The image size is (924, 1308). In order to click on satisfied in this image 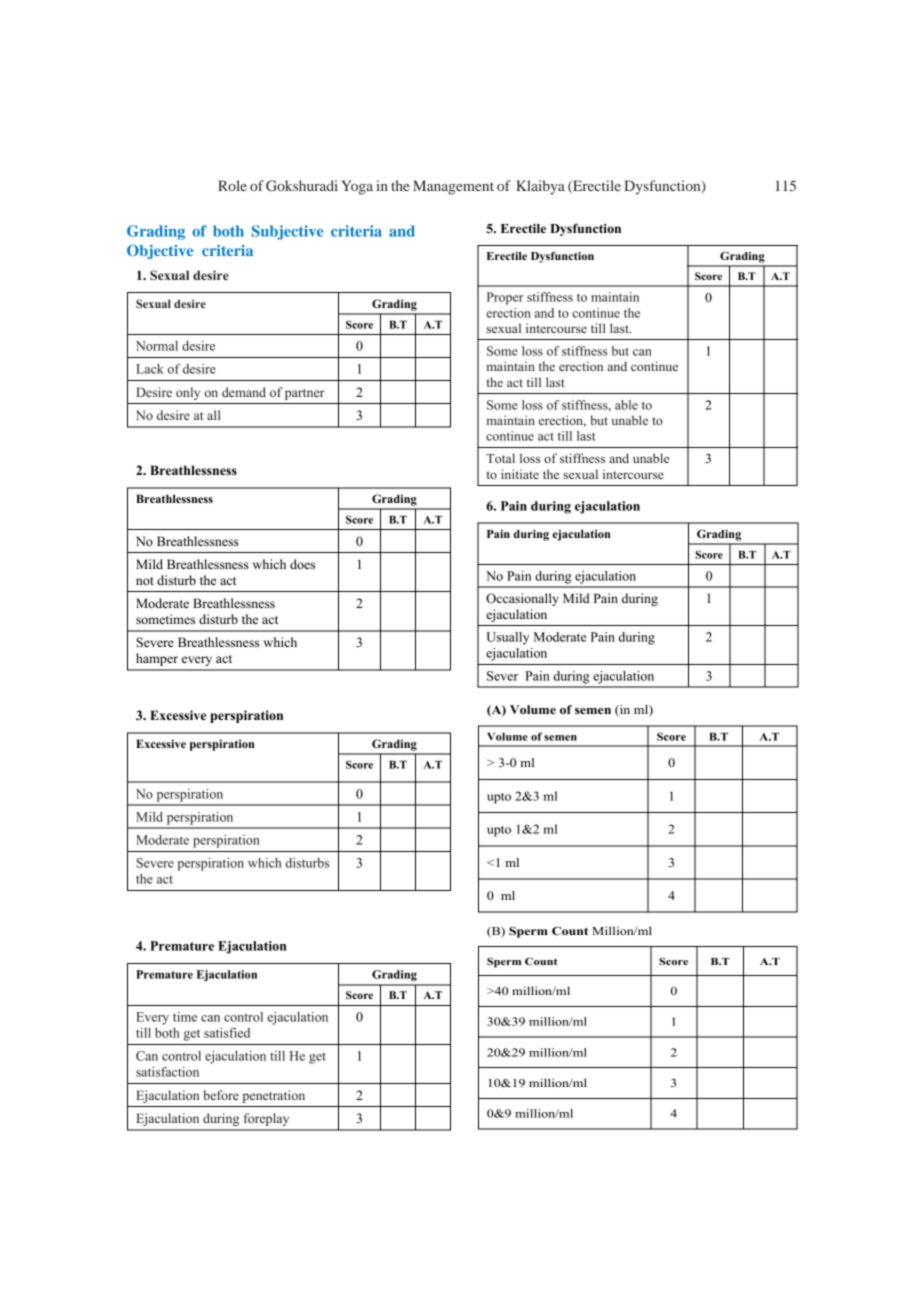, I will do `click(227, 1033)`.
